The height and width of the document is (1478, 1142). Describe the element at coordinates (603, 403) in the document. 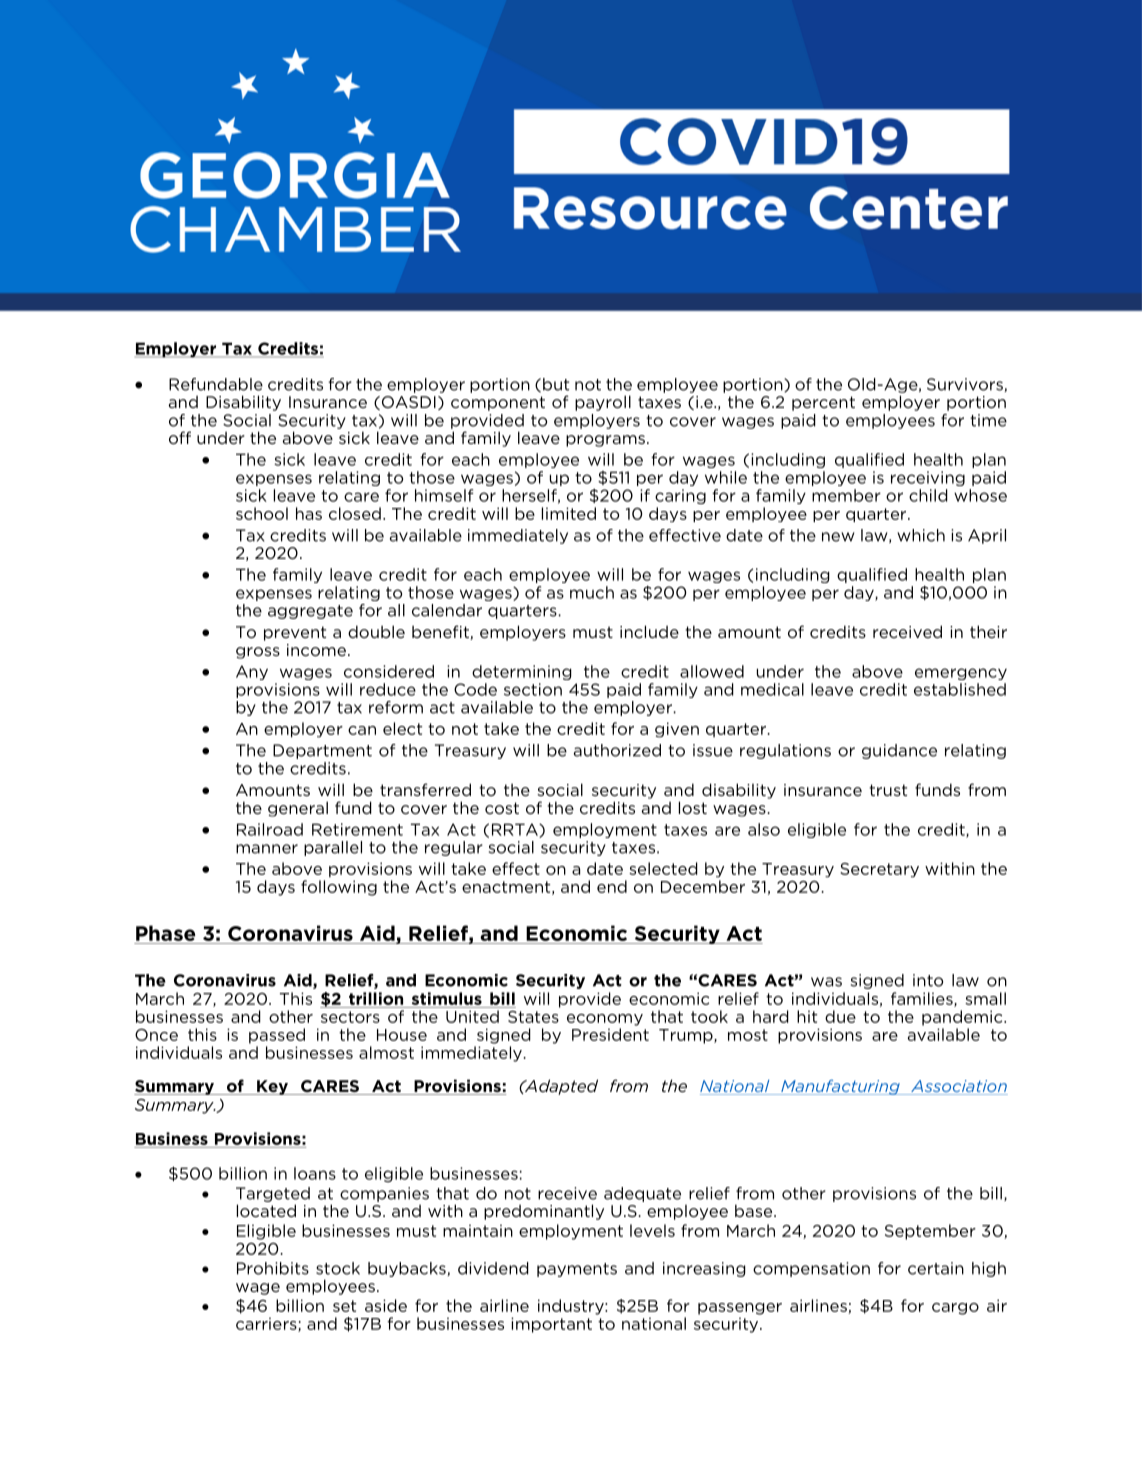

I see `payroll` at that location.
